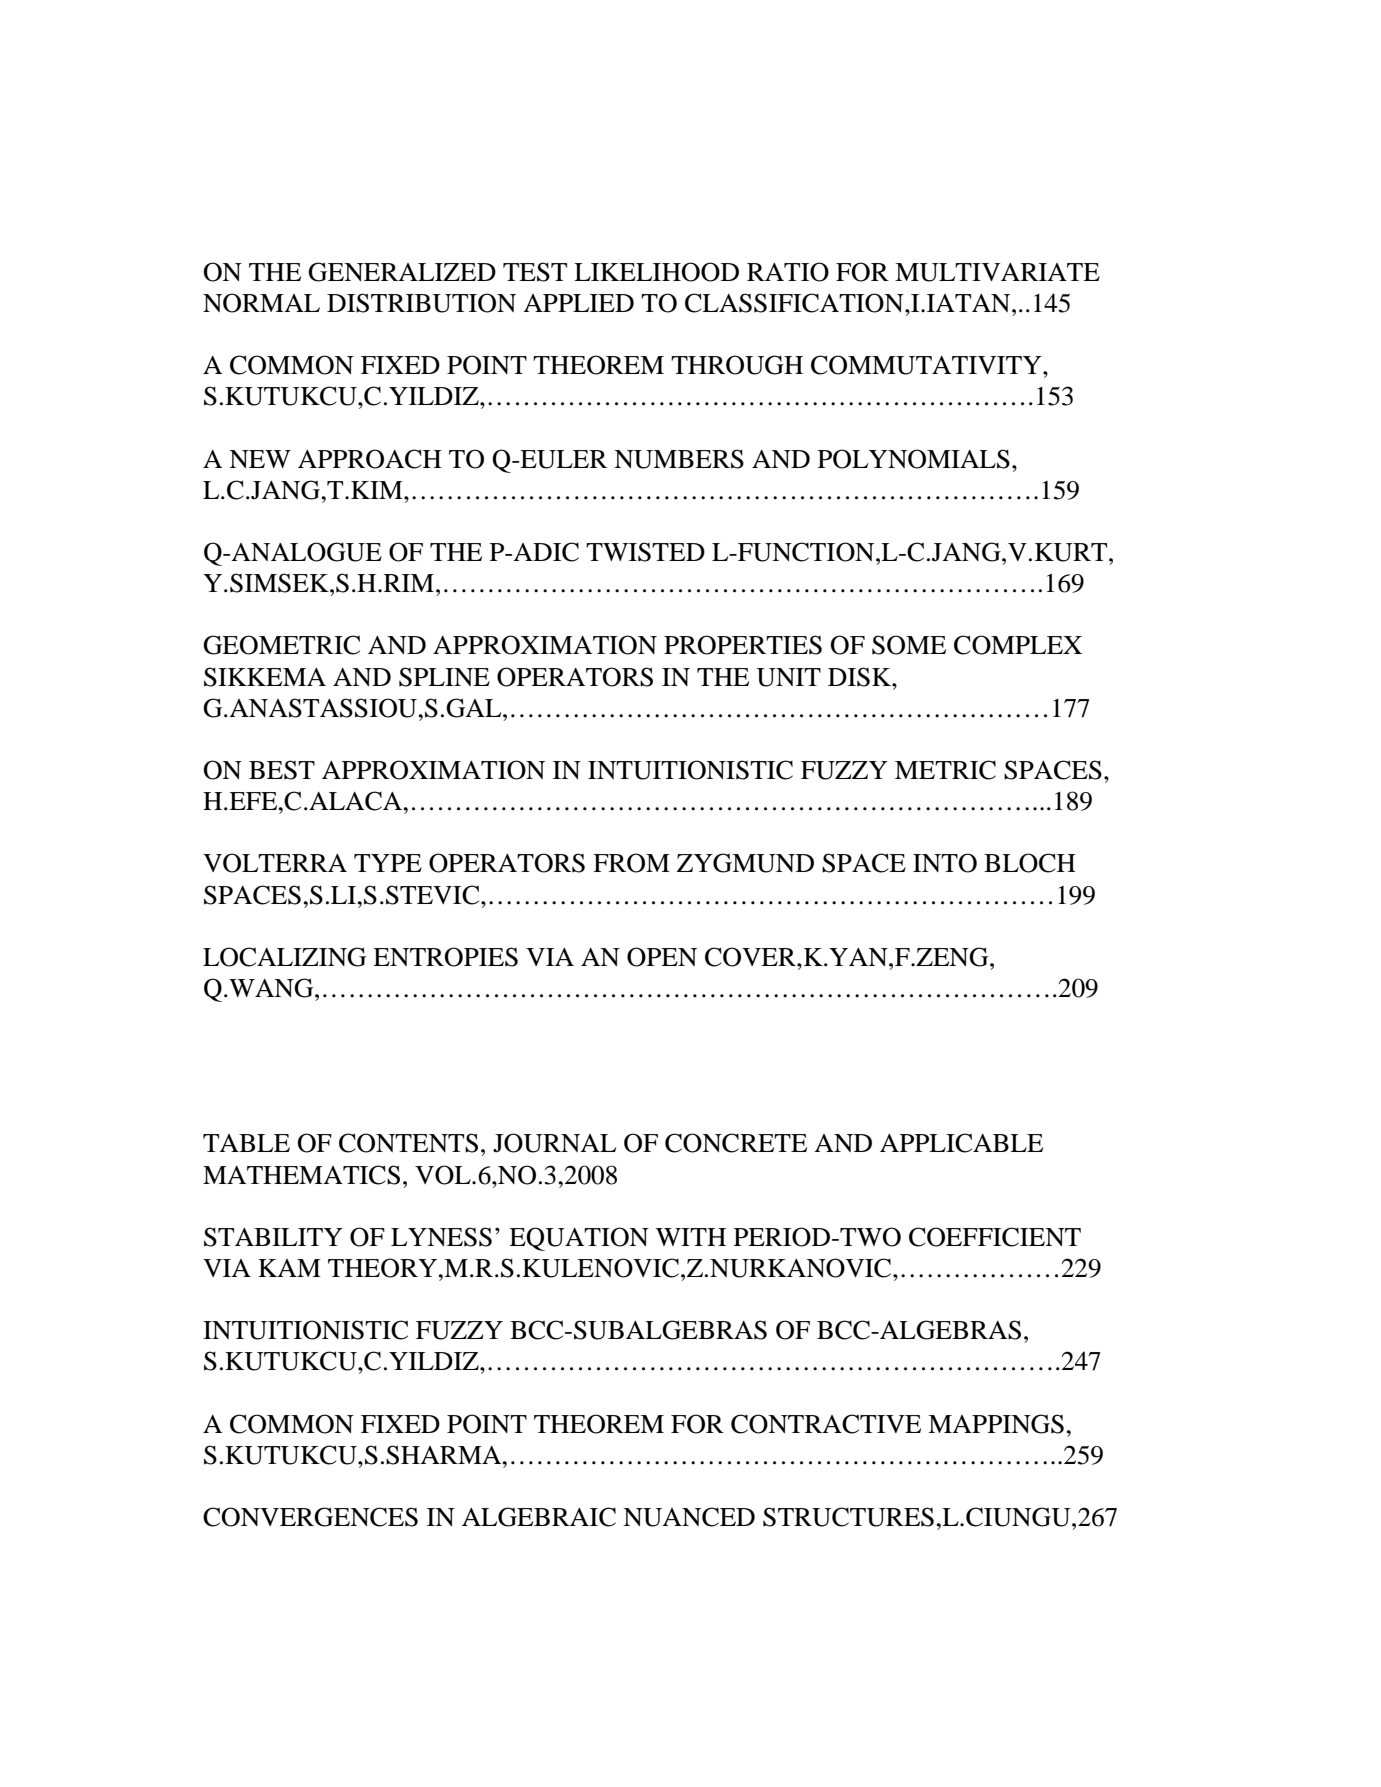  I want to click on ALGEBRAIC, so click(539, 1517).
